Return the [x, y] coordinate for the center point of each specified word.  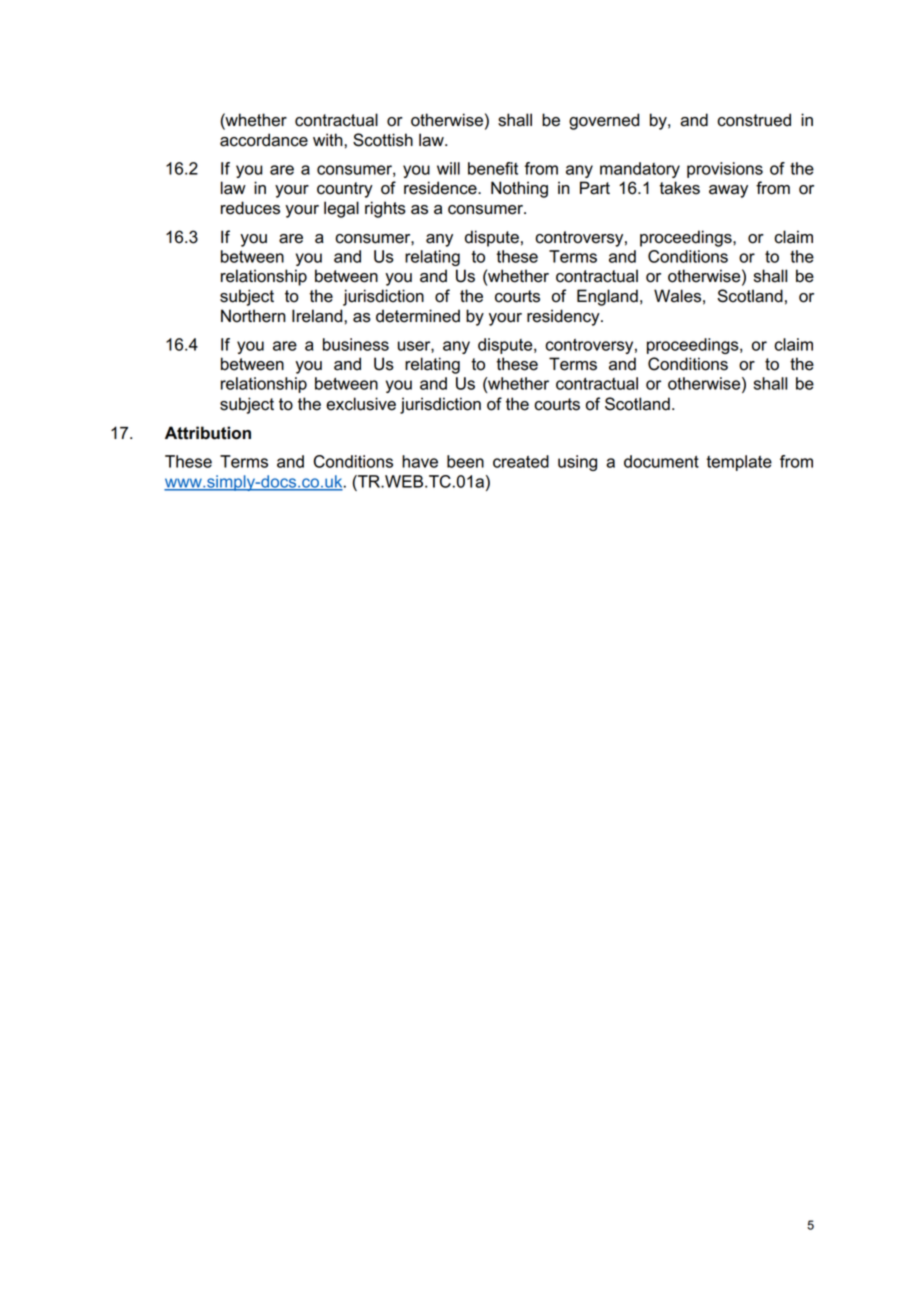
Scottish [383, 140]
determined [418, 316]
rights [385, 209]
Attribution [208, 433]
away [728, 191]
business [356, 344]
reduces [250, 208]
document [661, 461]
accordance [264, 140]
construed [754, 120]
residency [564, 317]
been [465, 461]
